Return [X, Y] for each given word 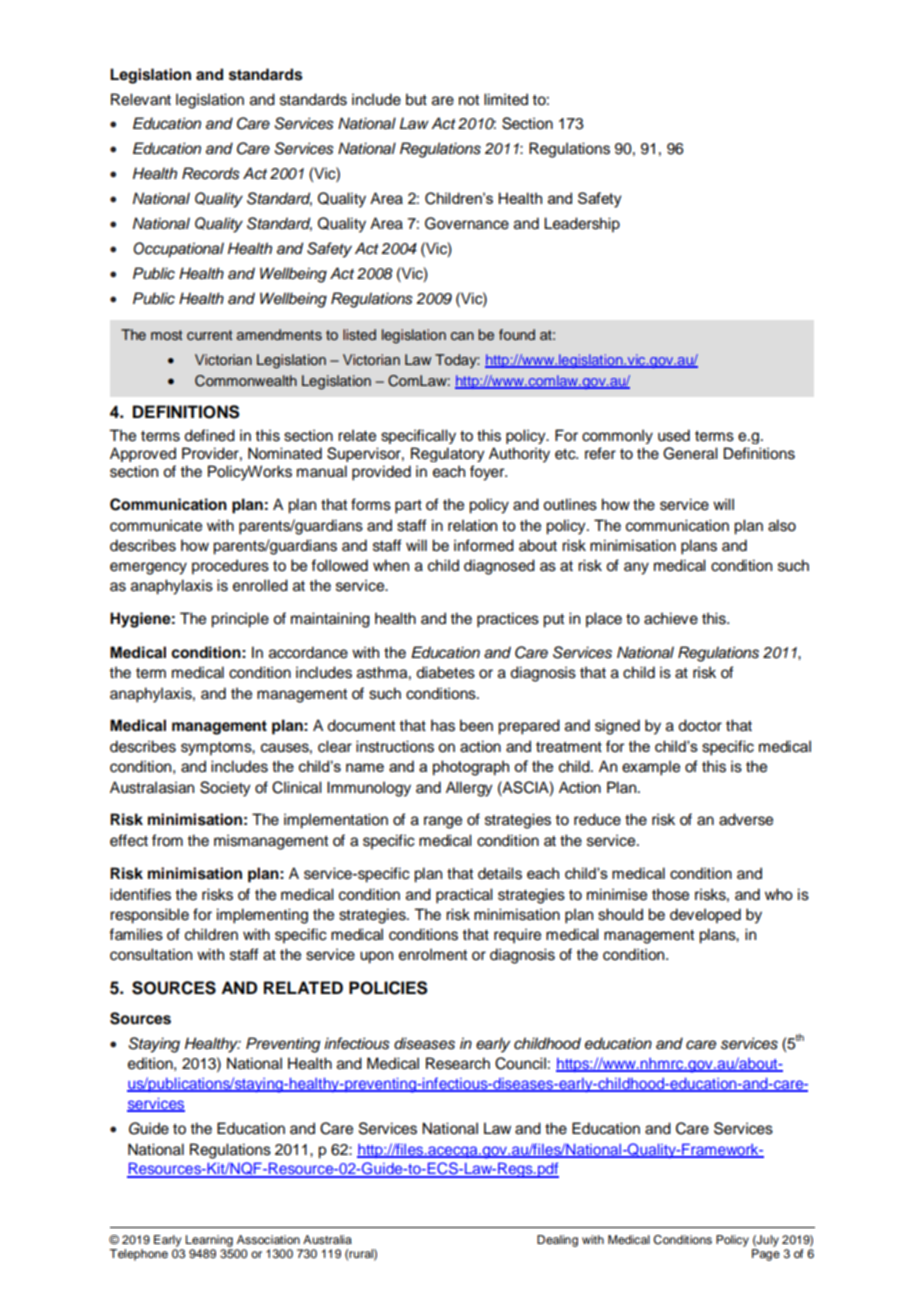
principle [240, 620]
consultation [151, 954]
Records [211, 173]
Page [766, 1255]
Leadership [582, 225]
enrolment [433, 954]
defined [209, 435]
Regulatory [447, 454]
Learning [209, 1241]
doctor [700, 725]
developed [705, 916]
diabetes [445, 672]
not [469, 100]
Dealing [557, 1241]
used [674, 435]
